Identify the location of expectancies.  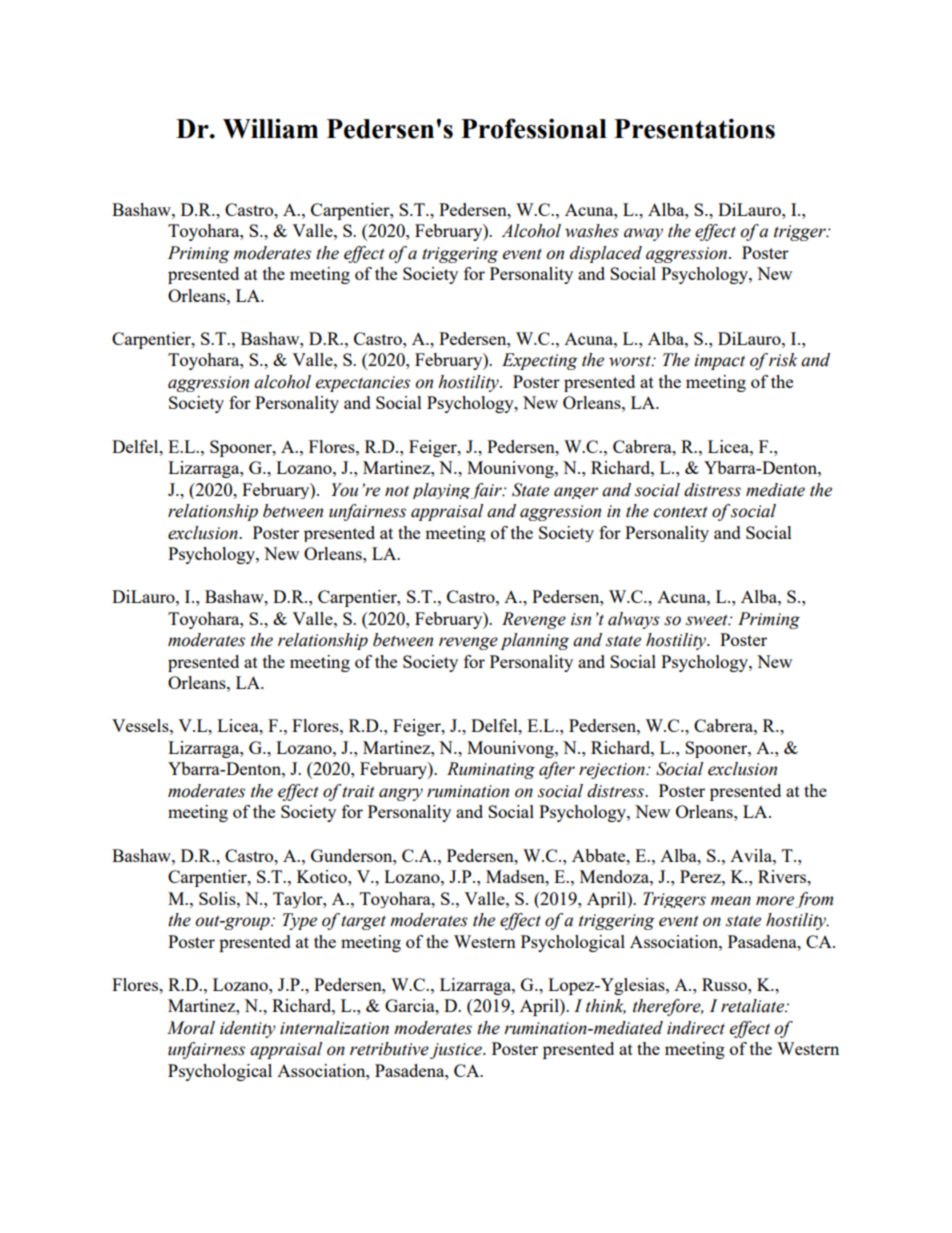
(363, 384).
